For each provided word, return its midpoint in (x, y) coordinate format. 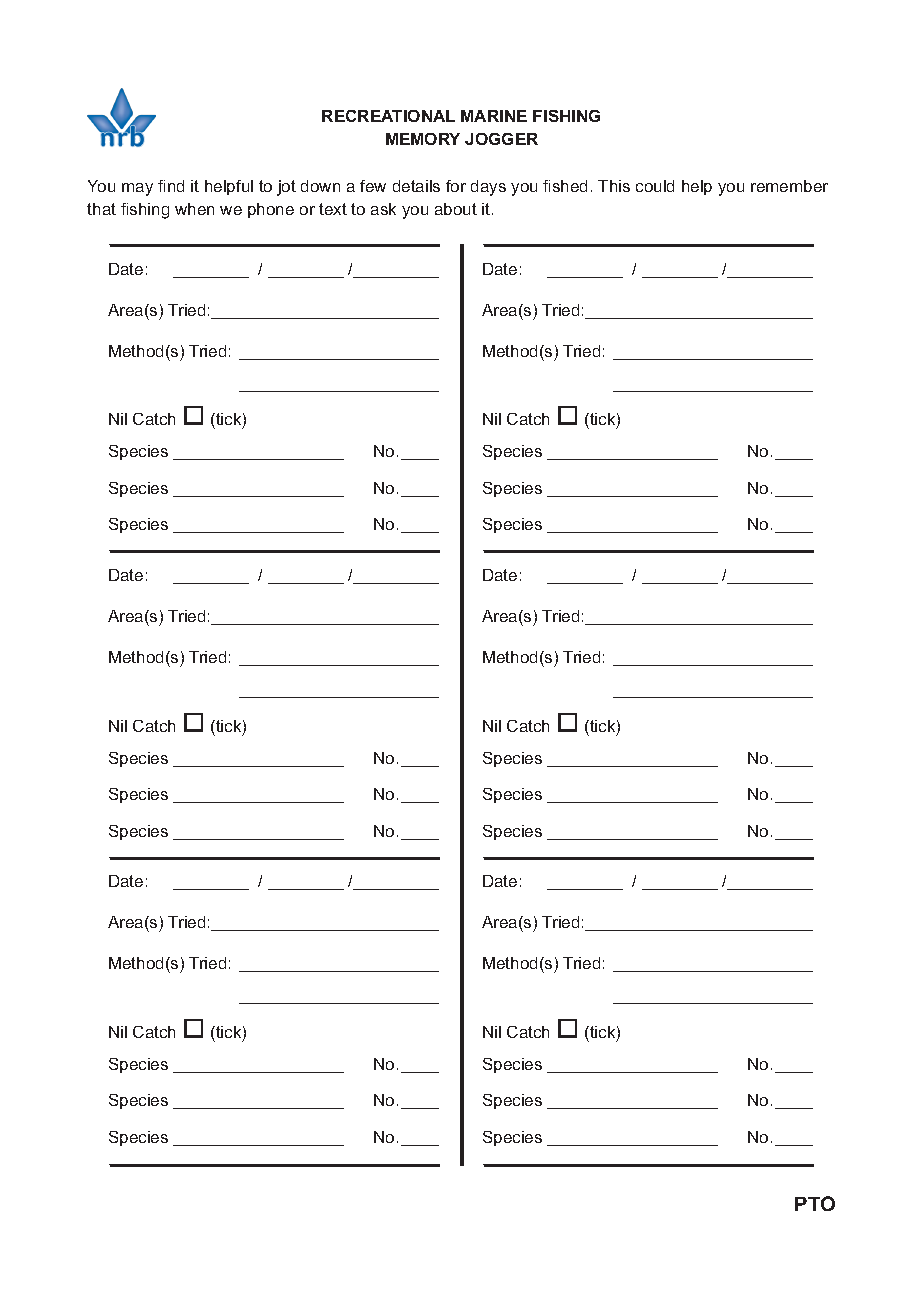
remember (789, 186)
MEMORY (423, 139)
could (655, 186)
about (456, 209)
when (194, 209)
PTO (815, 1203)
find (171, 186)
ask (383, 209)
